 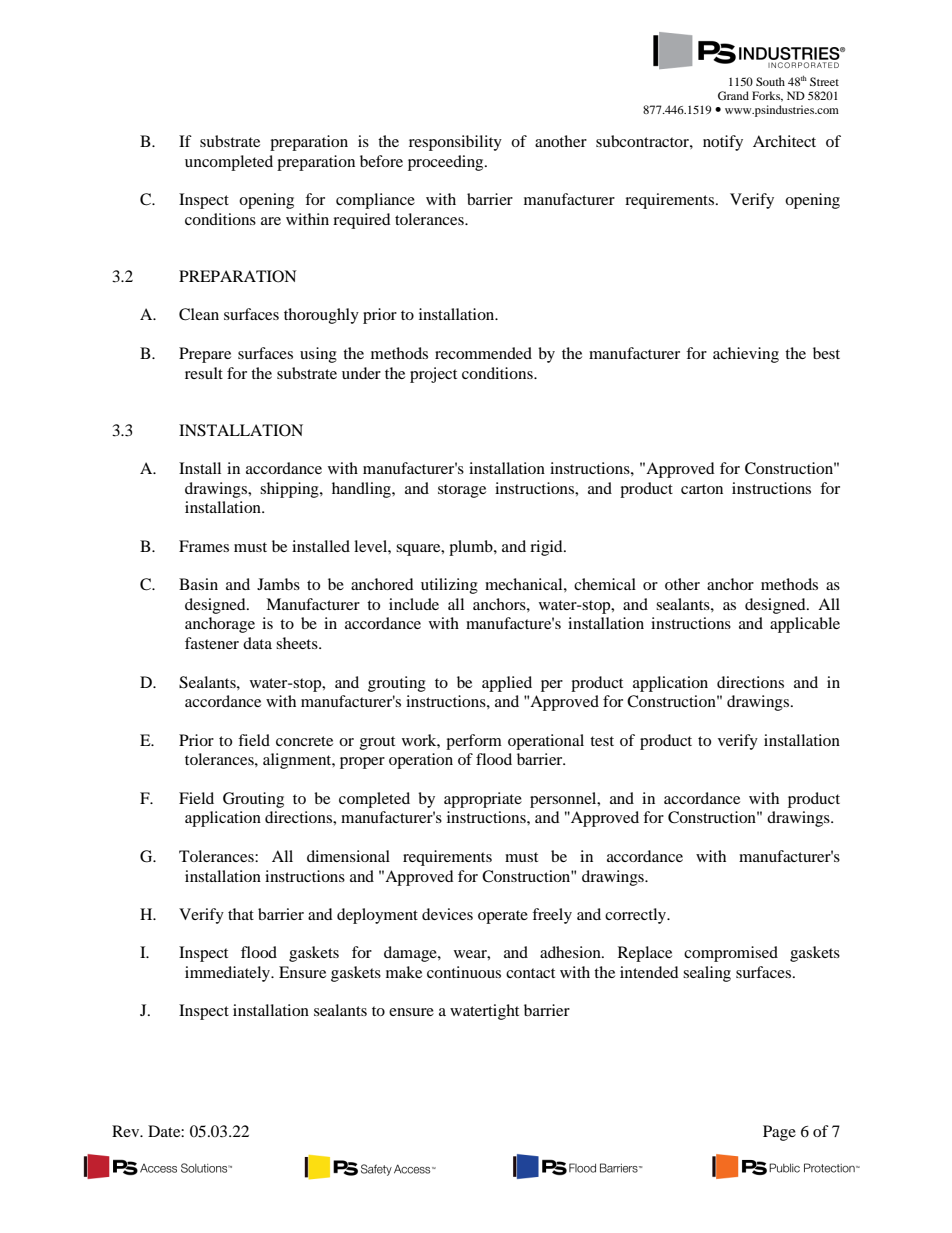 What do you see at coordinates (702, 489) in the screenshot?
I see `carton` at bounding box center [702, 489].
